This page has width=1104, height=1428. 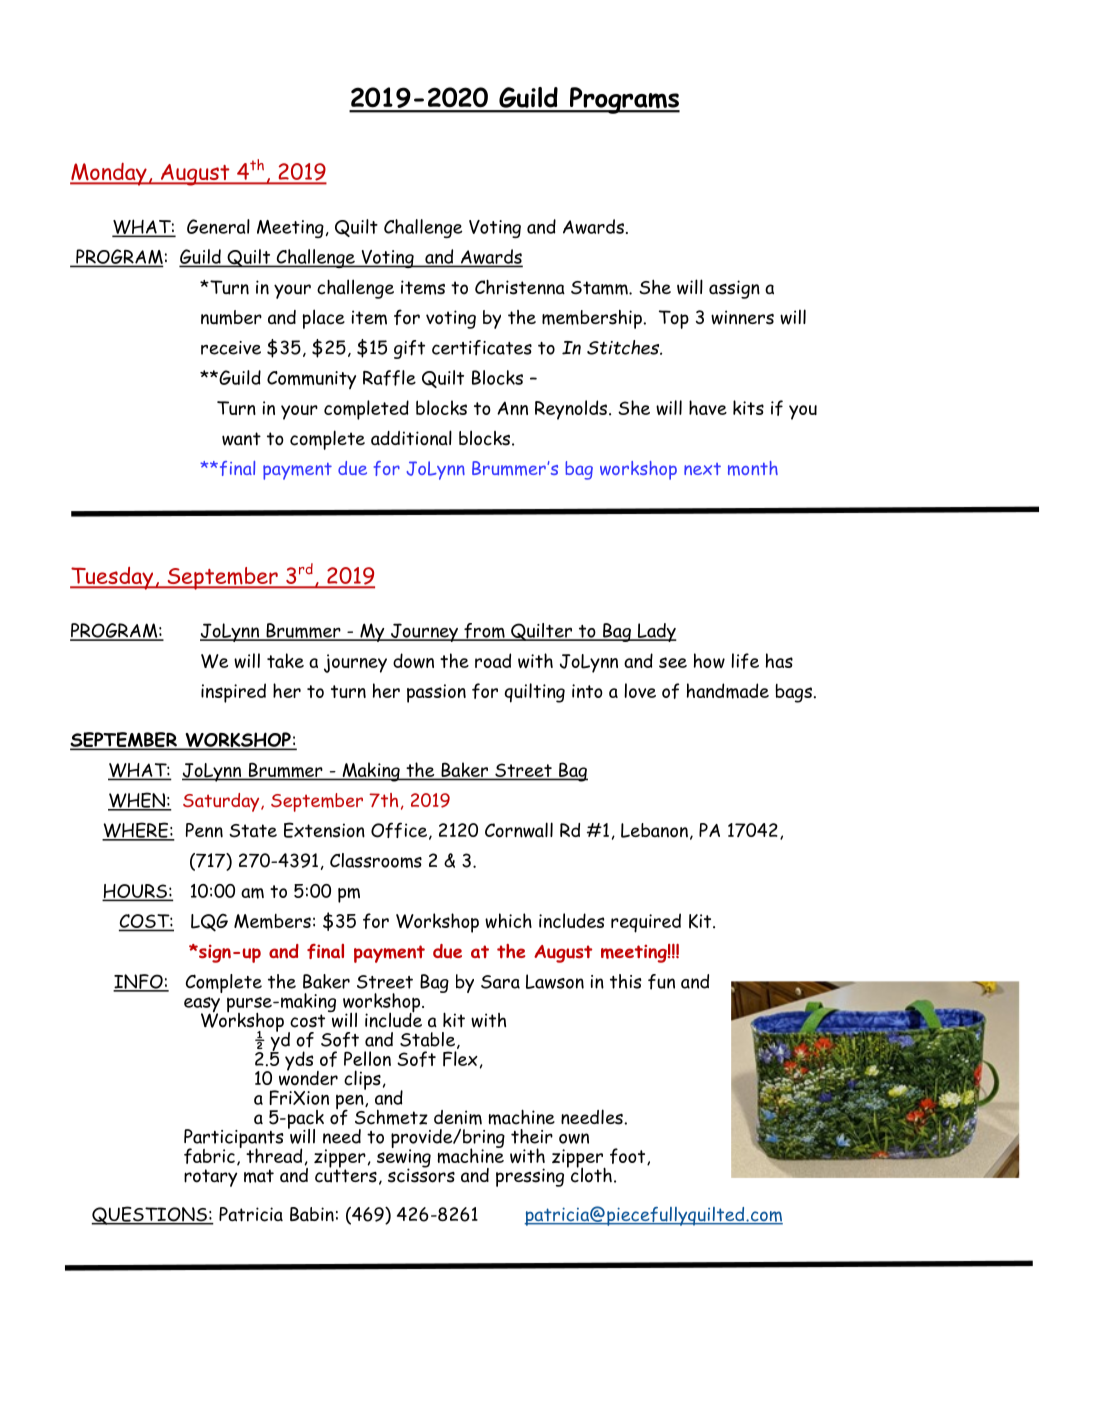 I want to click on handmade, so click(x=728, y=691).
